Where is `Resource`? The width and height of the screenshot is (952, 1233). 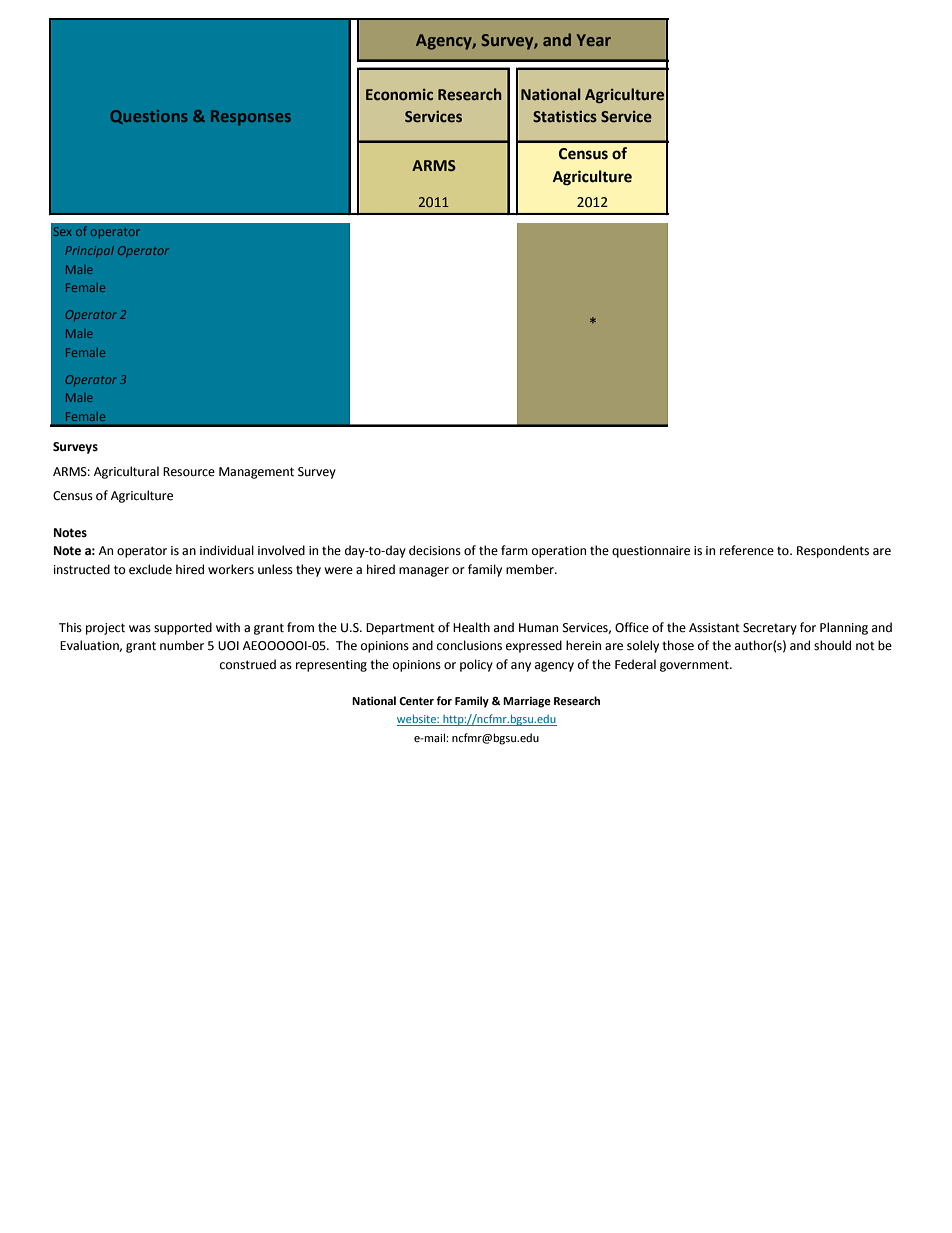 Resource is located at coordinates (189, 472).
